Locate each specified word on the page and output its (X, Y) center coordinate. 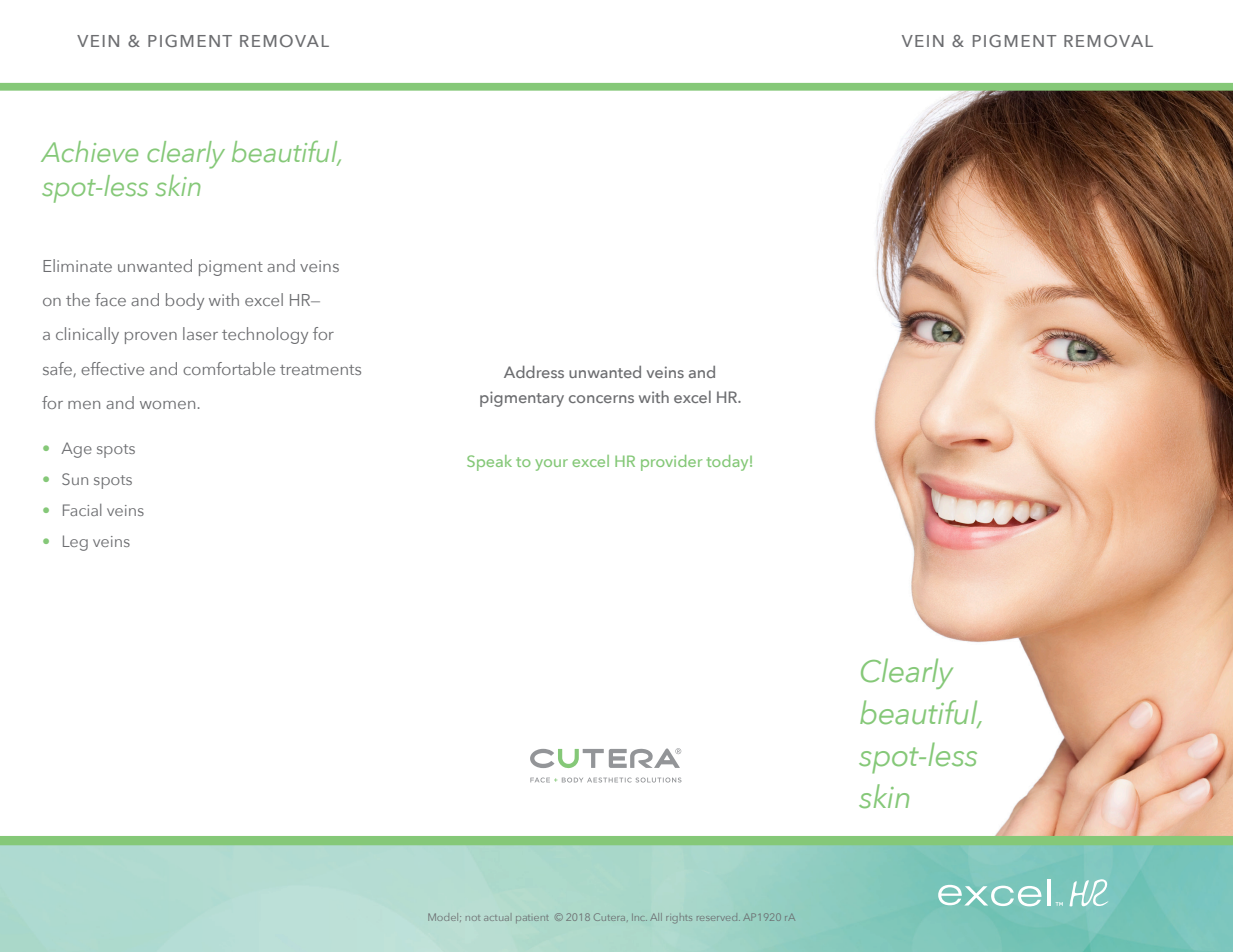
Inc (639, 917)
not (473, 918)
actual (496, 918)
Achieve (89, 151)
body (185, 301)
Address (534, 372)
